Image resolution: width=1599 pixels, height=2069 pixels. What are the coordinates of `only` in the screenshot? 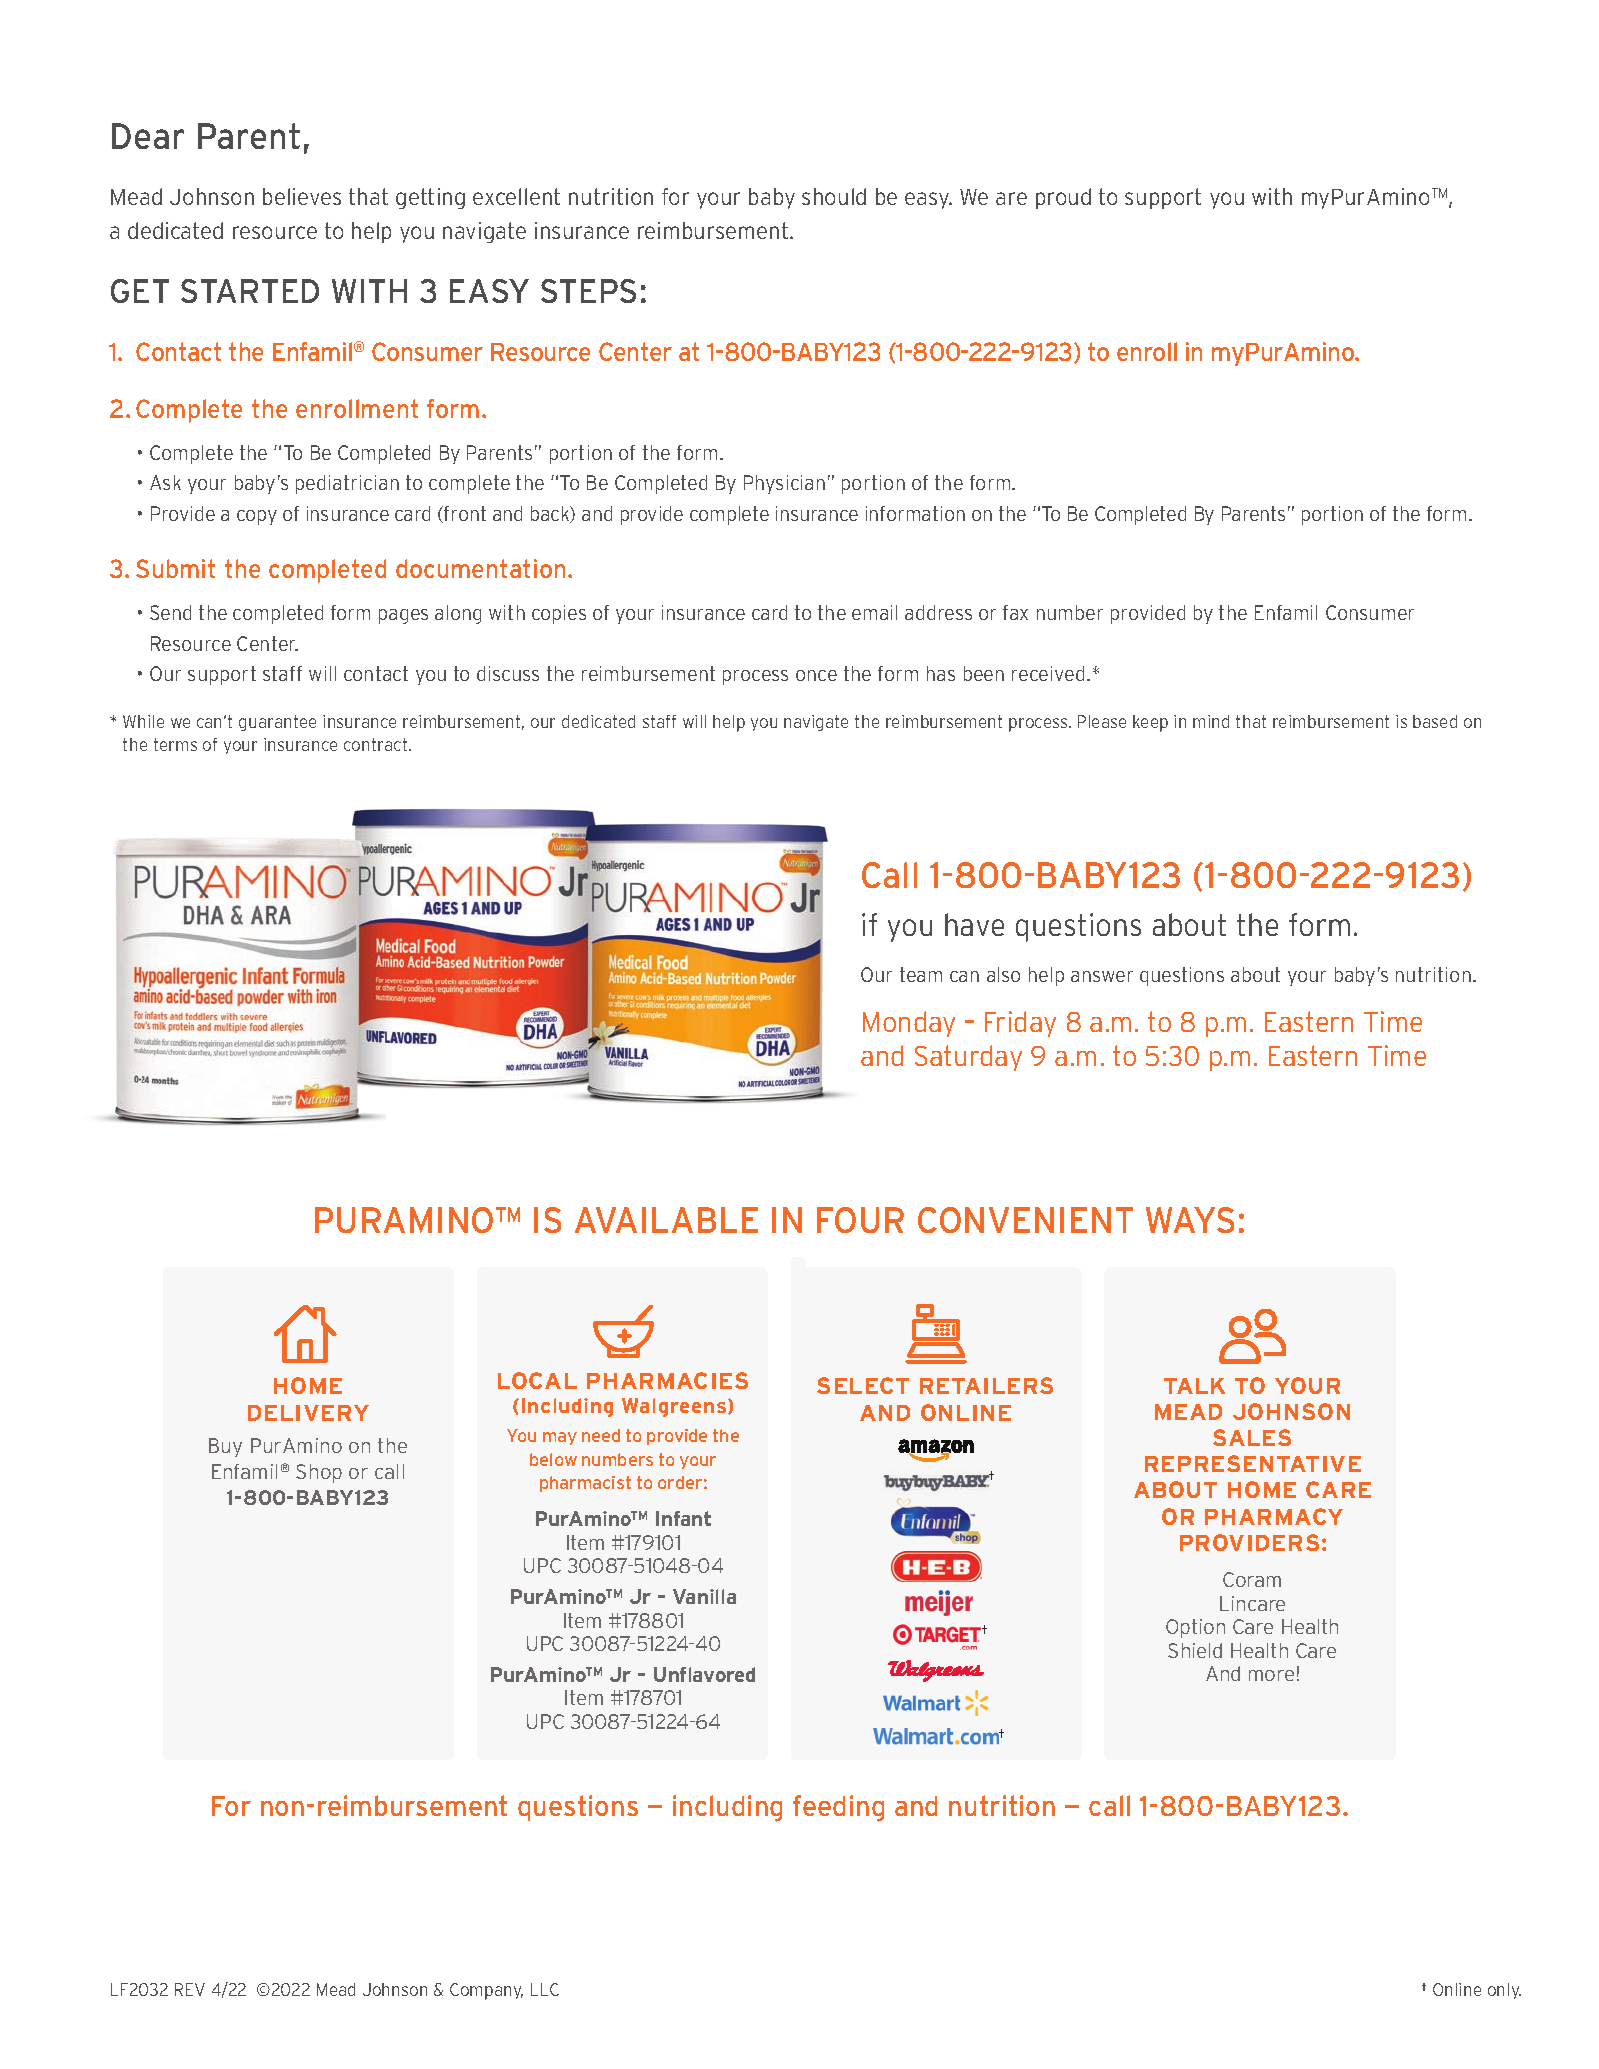 It's located at (1504, 1991).
